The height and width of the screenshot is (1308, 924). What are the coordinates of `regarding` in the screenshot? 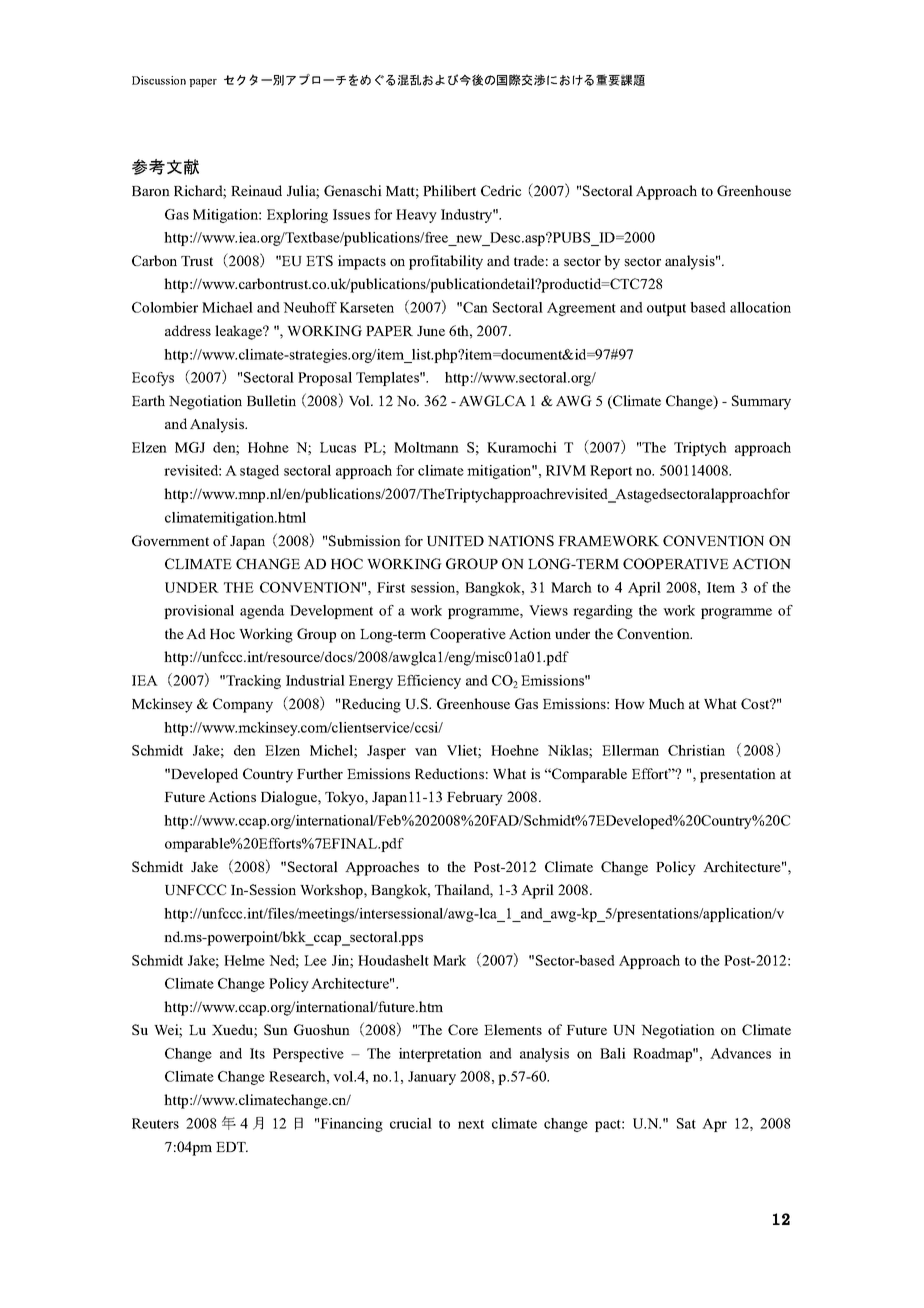 It's located at (603, 612).
